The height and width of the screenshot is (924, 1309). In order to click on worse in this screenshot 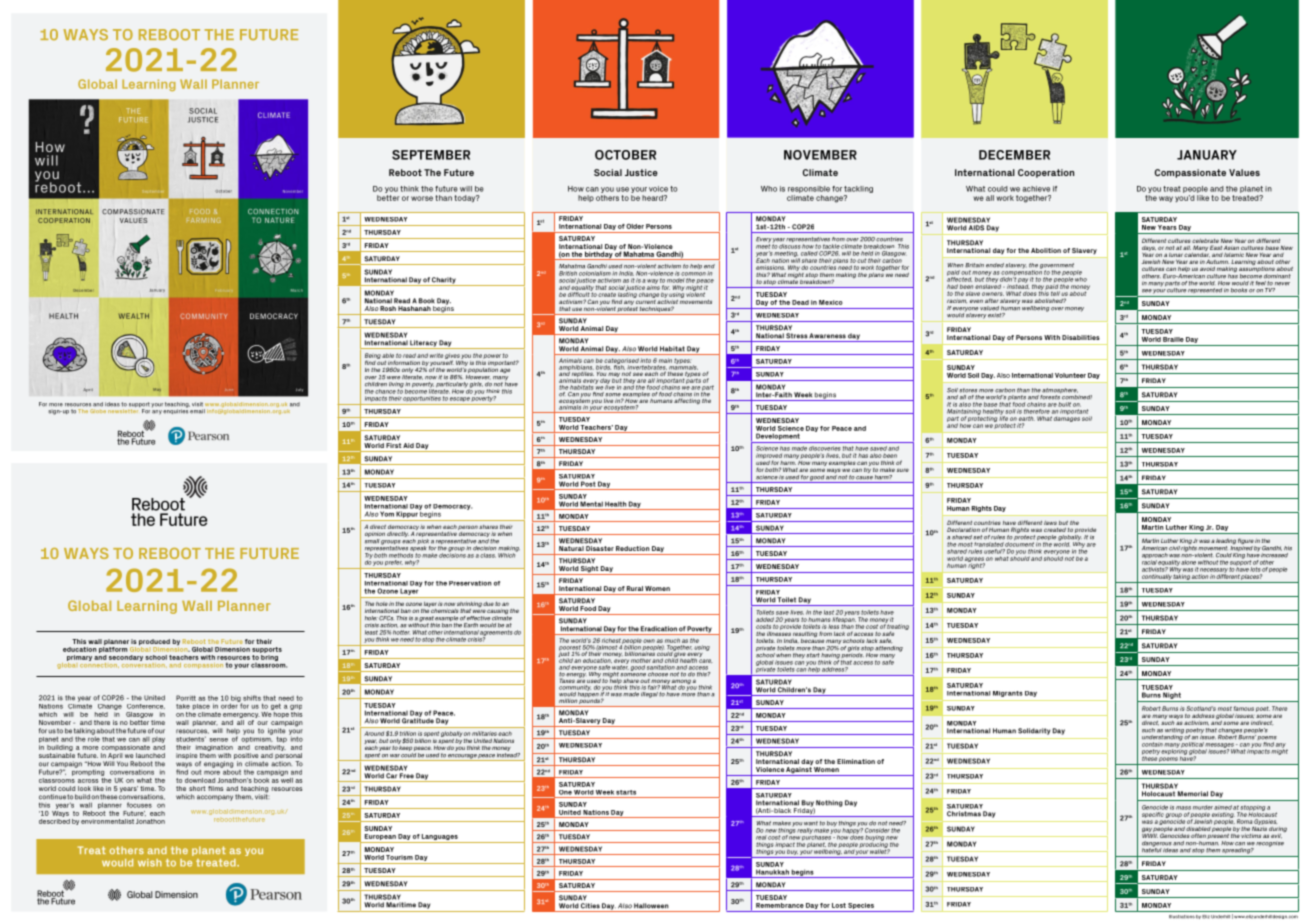, I will do `click(422, 198)`.
